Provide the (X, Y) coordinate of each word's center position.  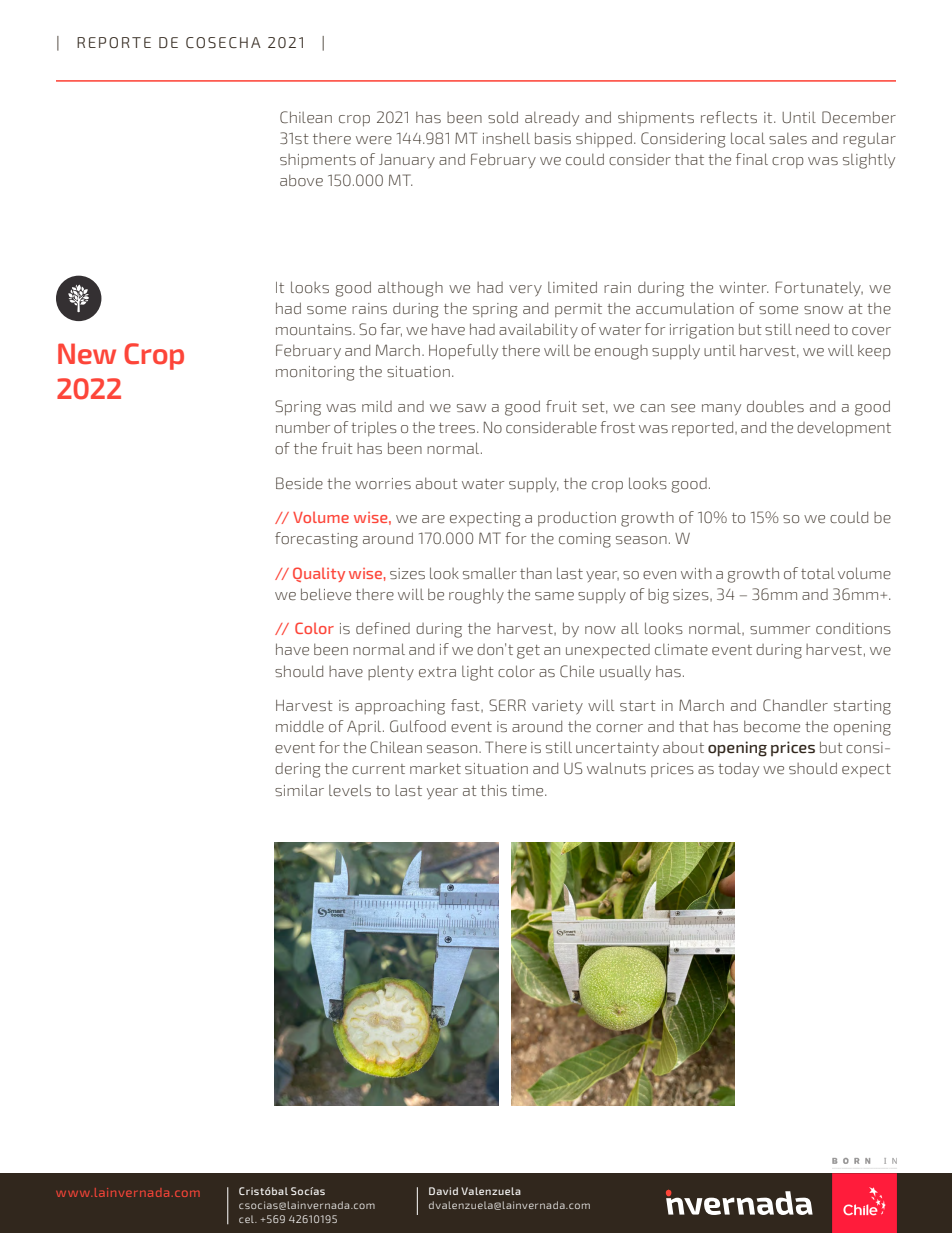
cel (247, 1219)
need (812, 329)
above (301, 180)
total (818, 573)
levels (350, 790)
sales (788, 138)
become (772, 726)
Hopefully (463, 352)
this (494, 790)
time (529, 790)
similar (299, 790)
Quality (319, 574)
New (87, 354)
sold (503, 117)
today (738, 769)
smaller (490, 573)
